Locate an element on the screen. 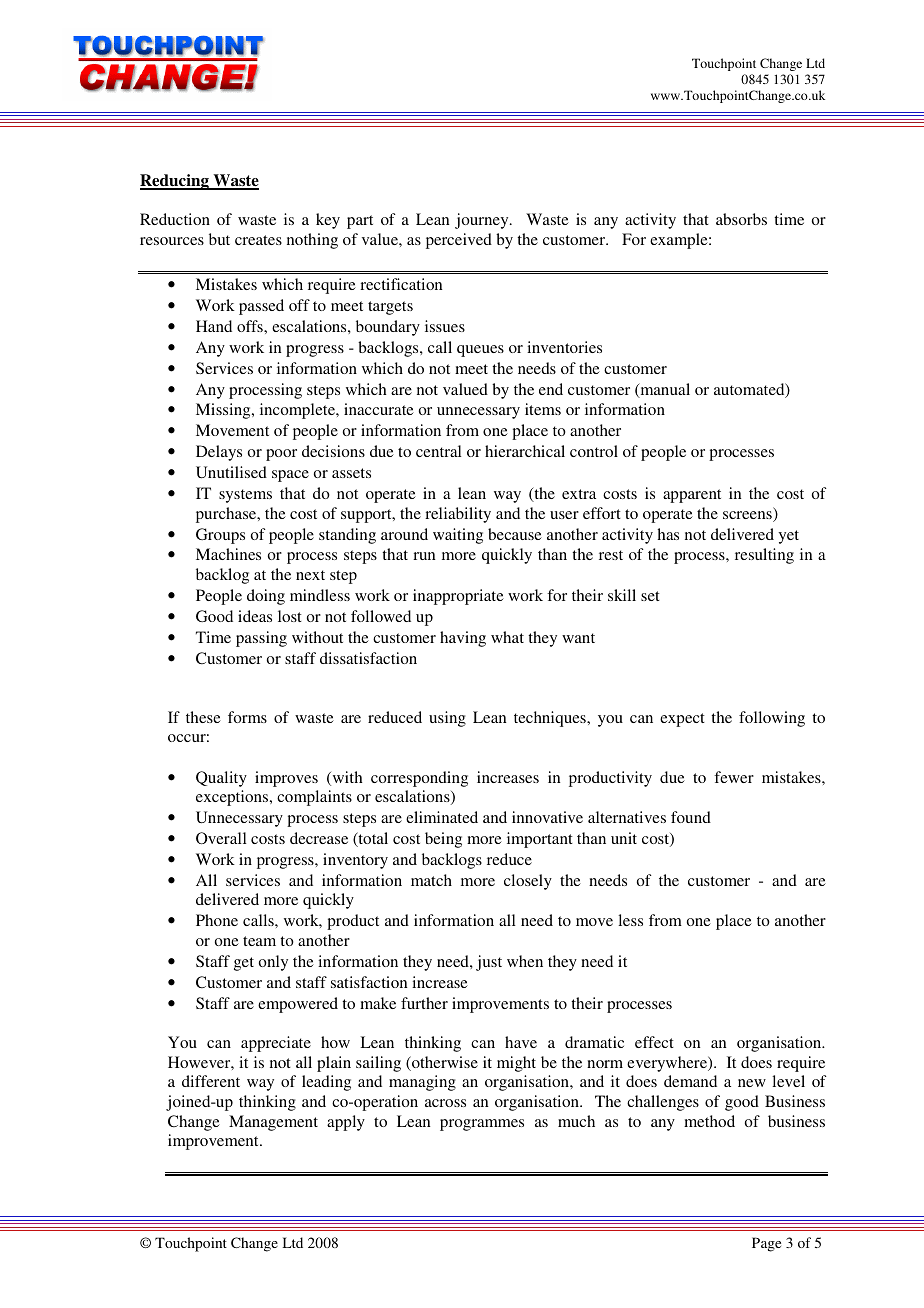 This screenshot has width=924, height=1308. using is located at coordinates (447, 719).
